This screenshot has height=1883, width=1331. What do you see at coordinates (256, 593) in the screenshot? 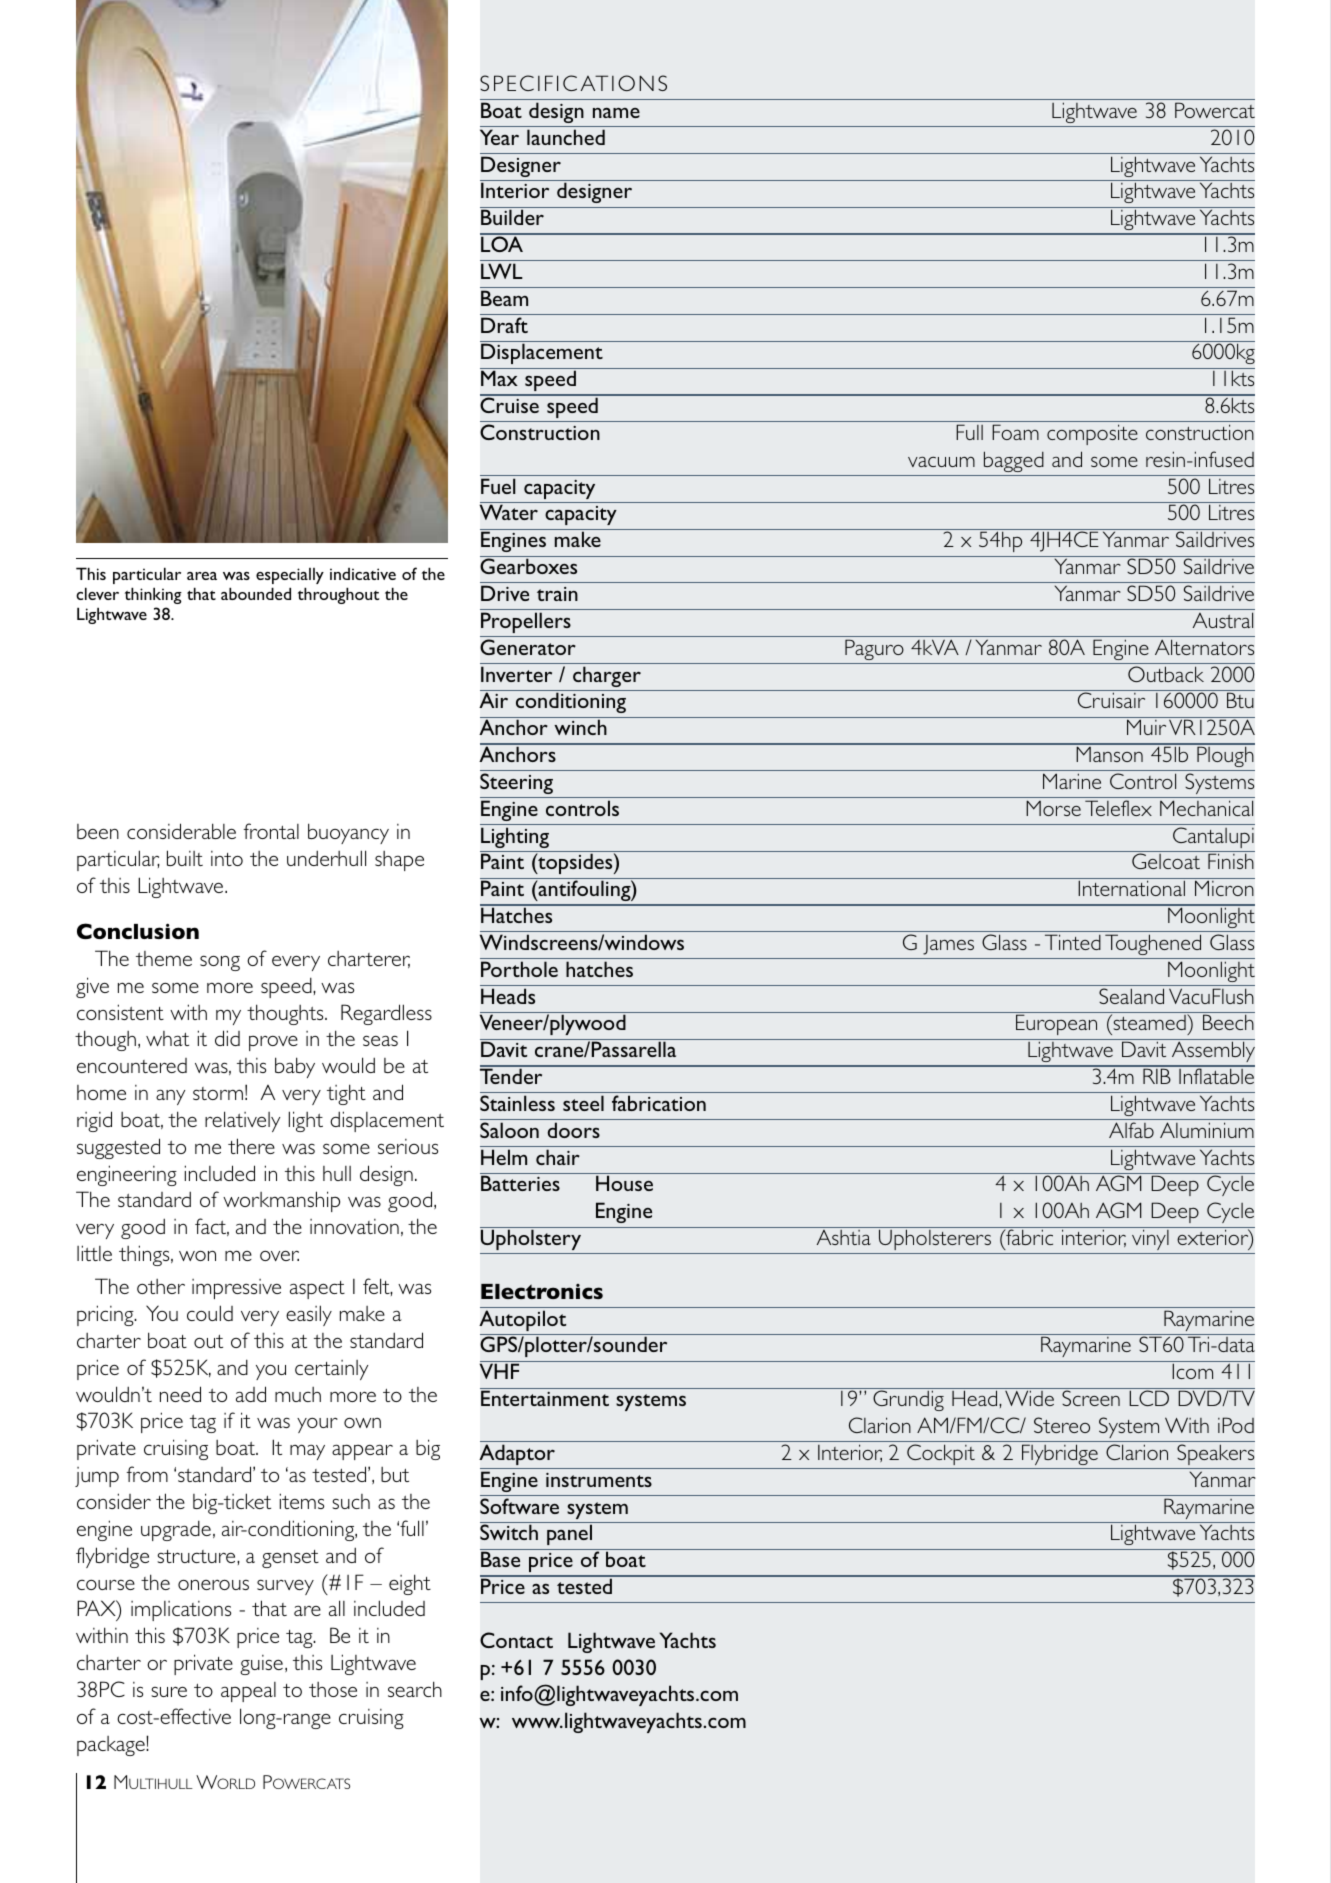
I see `abounded` at bounding box center [256, 593].
